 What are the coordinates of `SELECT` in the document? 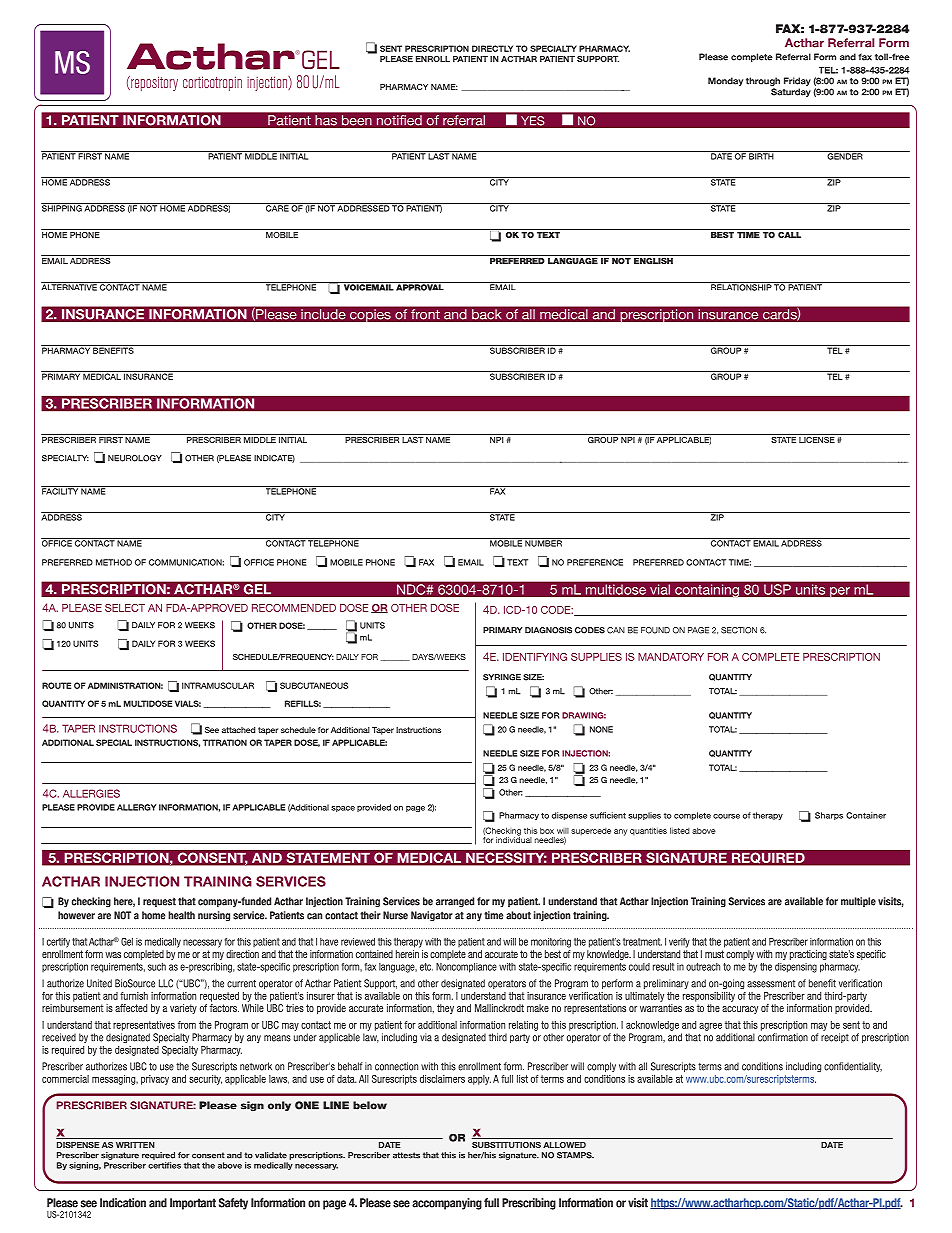 It's located at (125, 608).
